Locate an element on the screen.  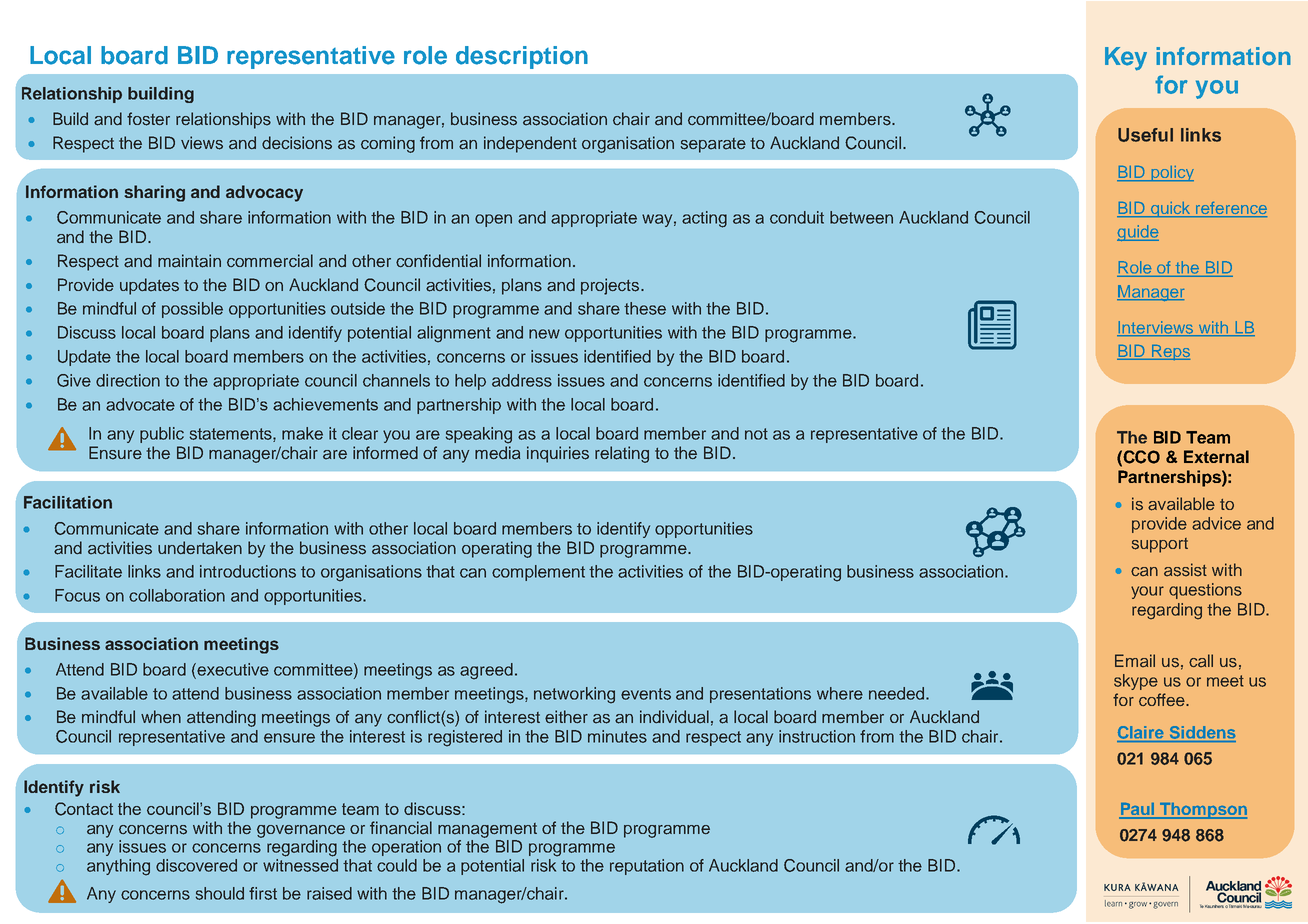
guide is located at coordinates (1138, 233).
